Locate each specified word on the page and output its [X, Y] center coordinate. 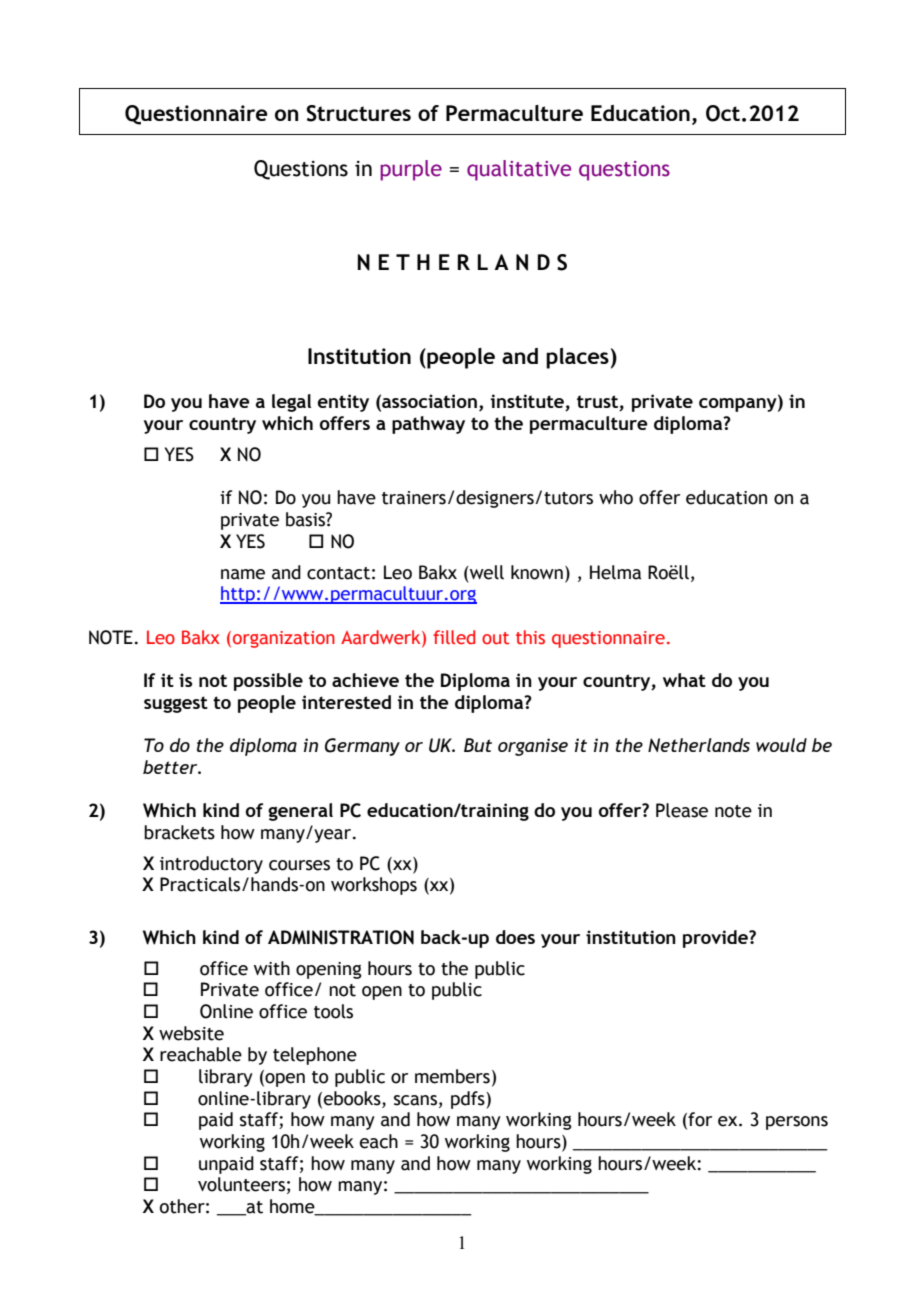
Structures [358, 113]
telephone [315, 1056]
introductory [211, 865]
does [515, 937]
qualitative [519, 170]
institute [528, 402]
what [684, 680]
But [478, 745]
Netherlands [699, 745]
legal [291, 403]
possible [268, 682]
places [577, 358]
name [243, 574]
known [537, 572]
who [616, 497]
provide [716, 939]
